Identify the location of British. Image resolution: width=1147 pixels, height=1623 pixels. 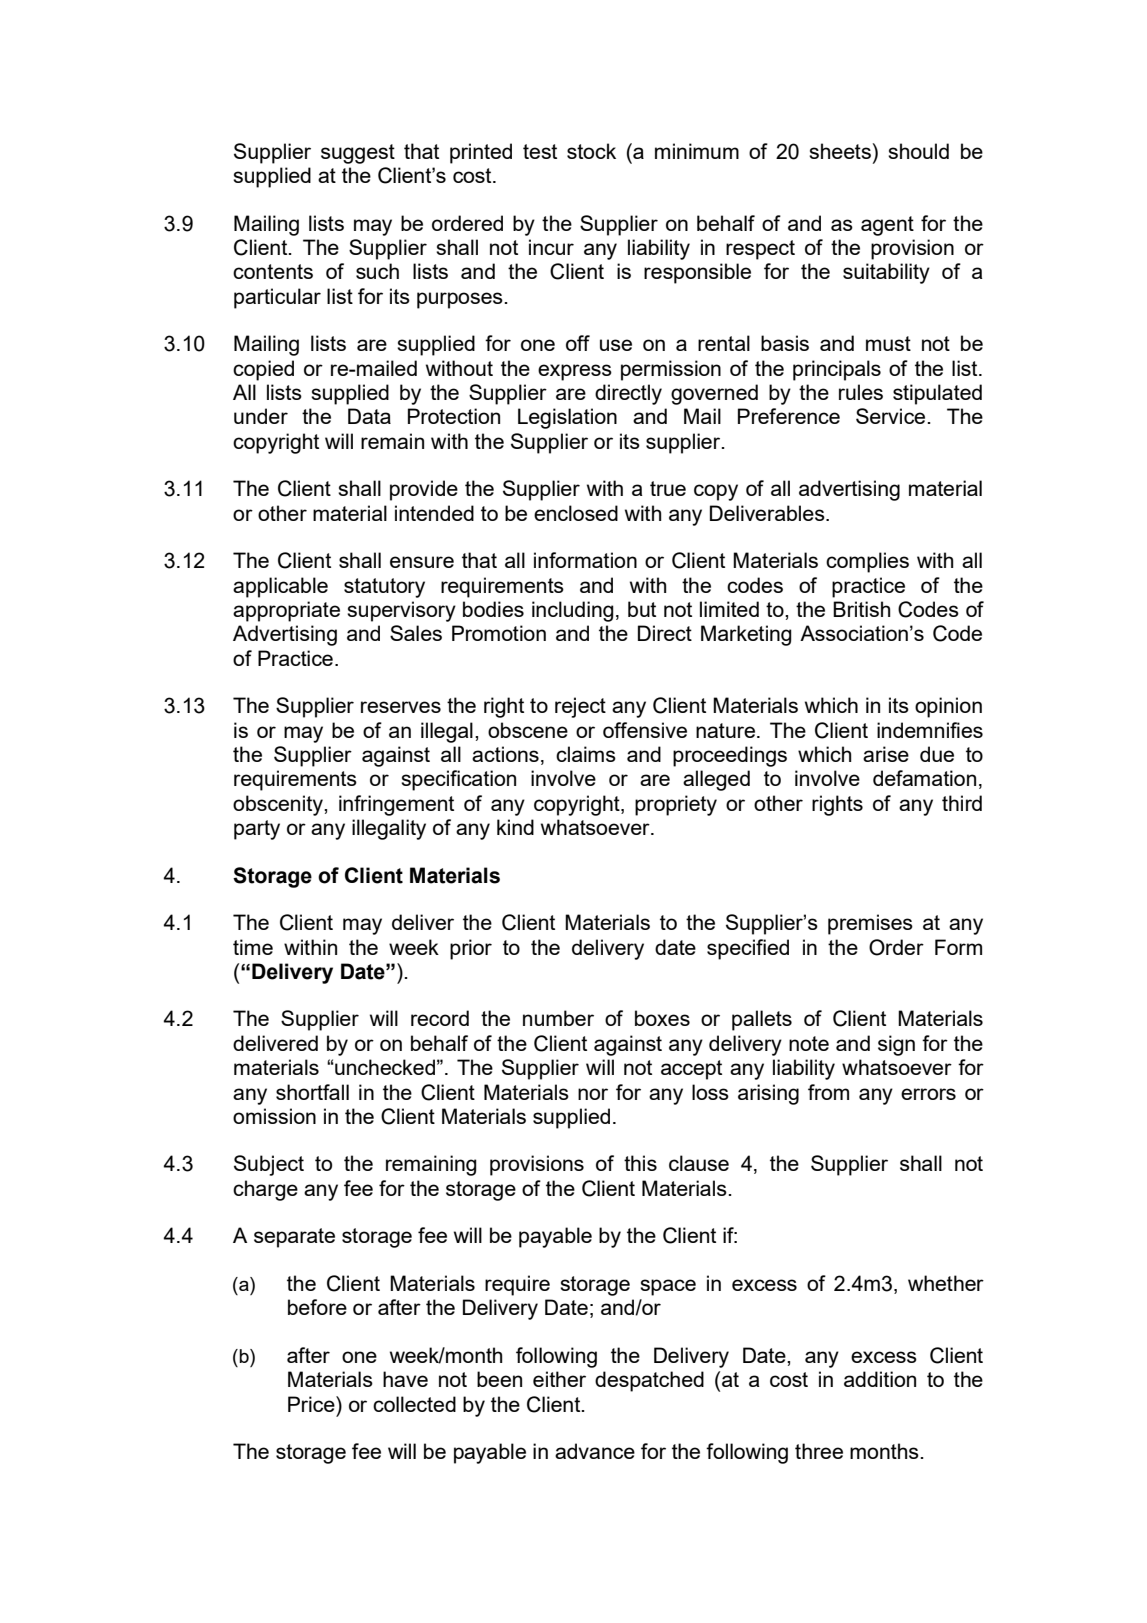
(861, 609).
